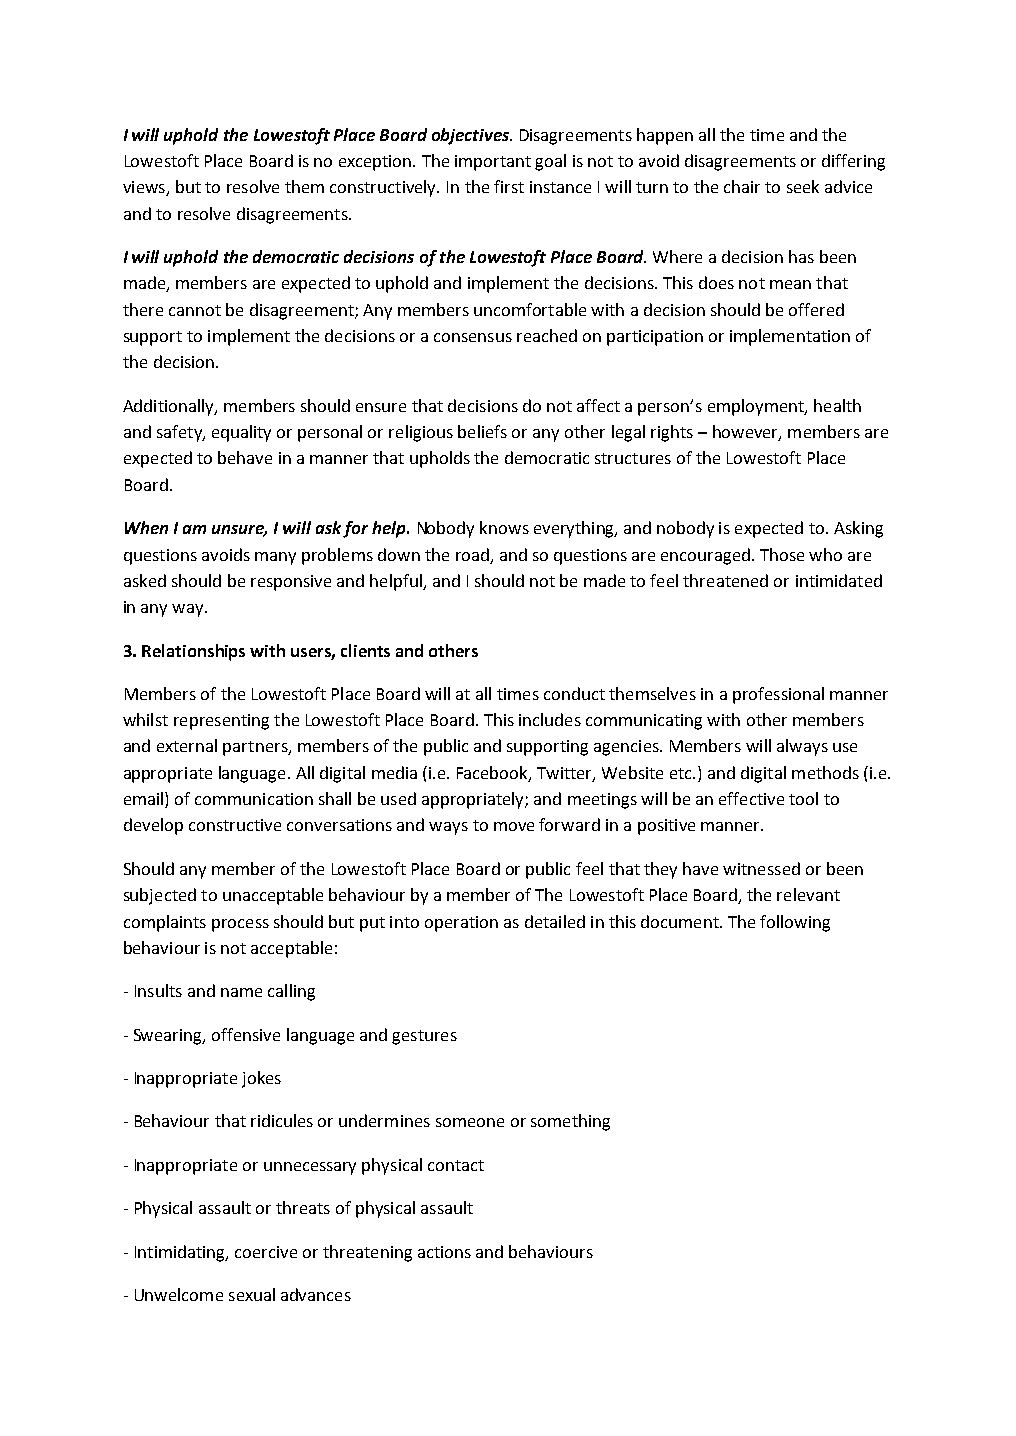 The height and width of the screenshot is (1436, 1016). Describe the element at coordinates (795, 923) in the screenshot. I see `following` at that location.
